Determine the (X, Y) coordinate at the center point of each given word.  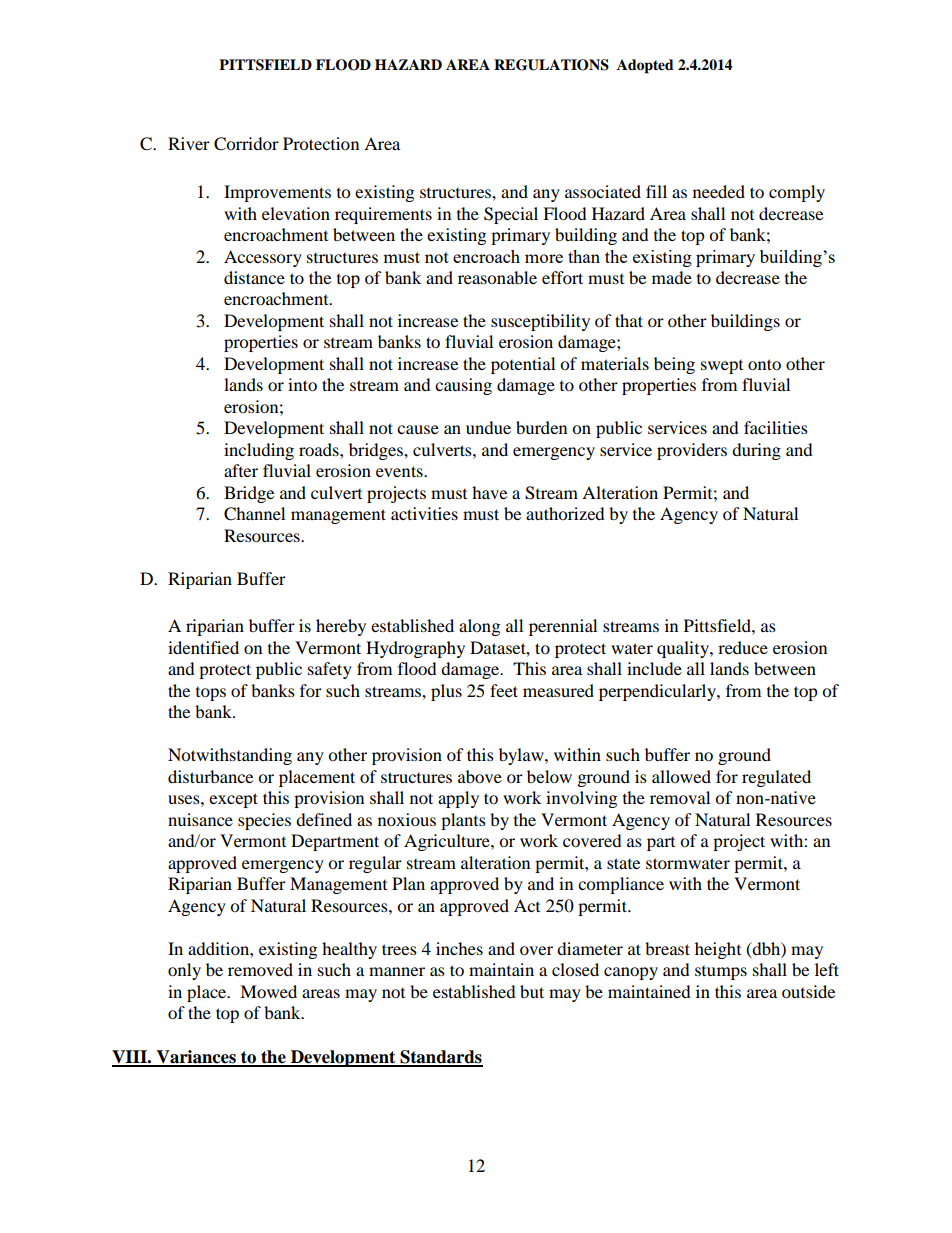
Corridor (246, 144)
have (489, 492)
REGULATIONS (551, 65)
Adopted (645, 66)
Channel (254, 514)
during (756, 451)
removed (260, 969)
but (532, 991)
